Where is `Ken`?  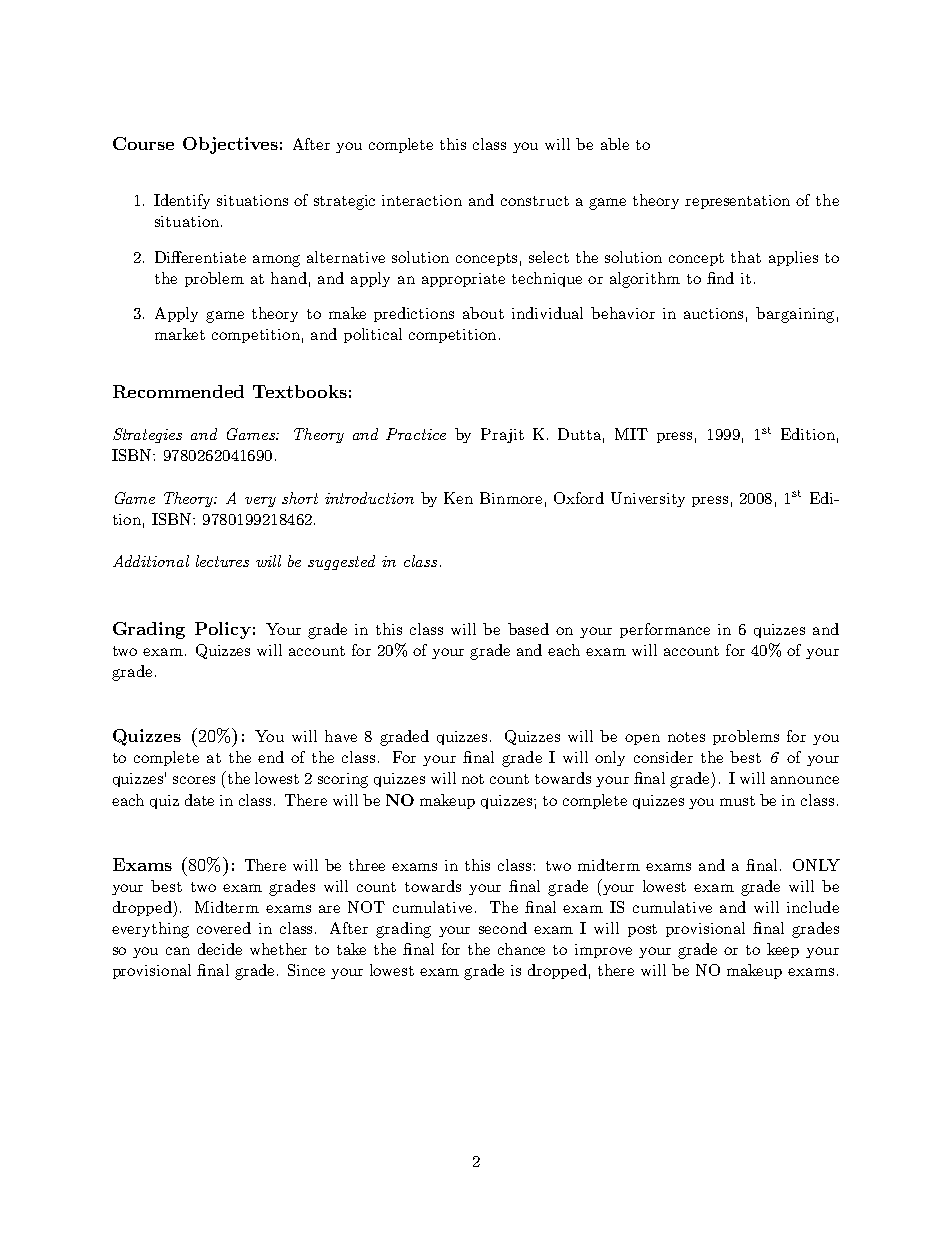 Ken is located at coordinates (458, 498).
